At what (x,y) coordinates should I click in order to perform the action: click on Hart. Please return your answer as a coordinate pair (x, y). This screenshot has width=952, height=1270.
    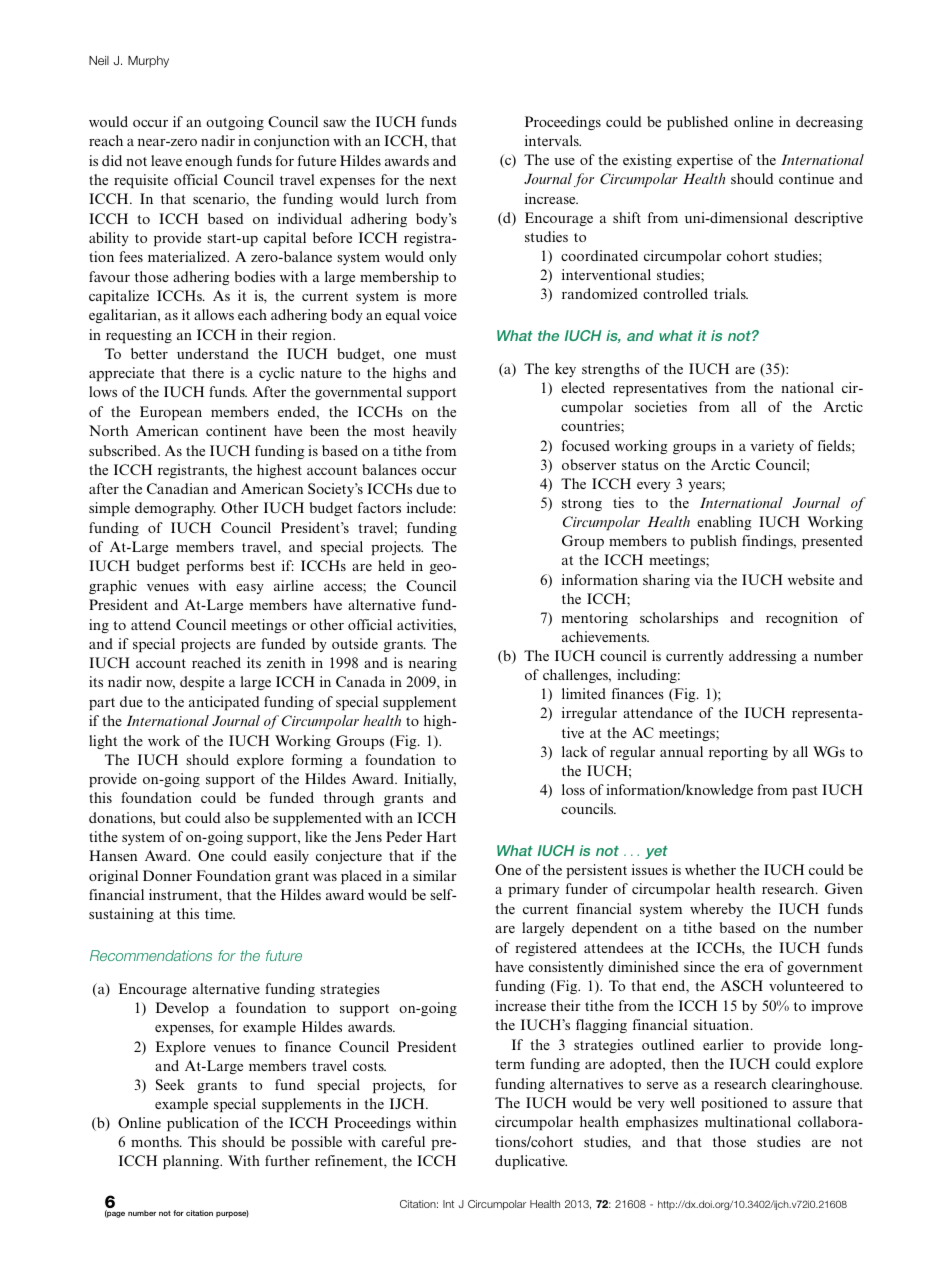
    Looking at the image, I should click on (441, 836).
